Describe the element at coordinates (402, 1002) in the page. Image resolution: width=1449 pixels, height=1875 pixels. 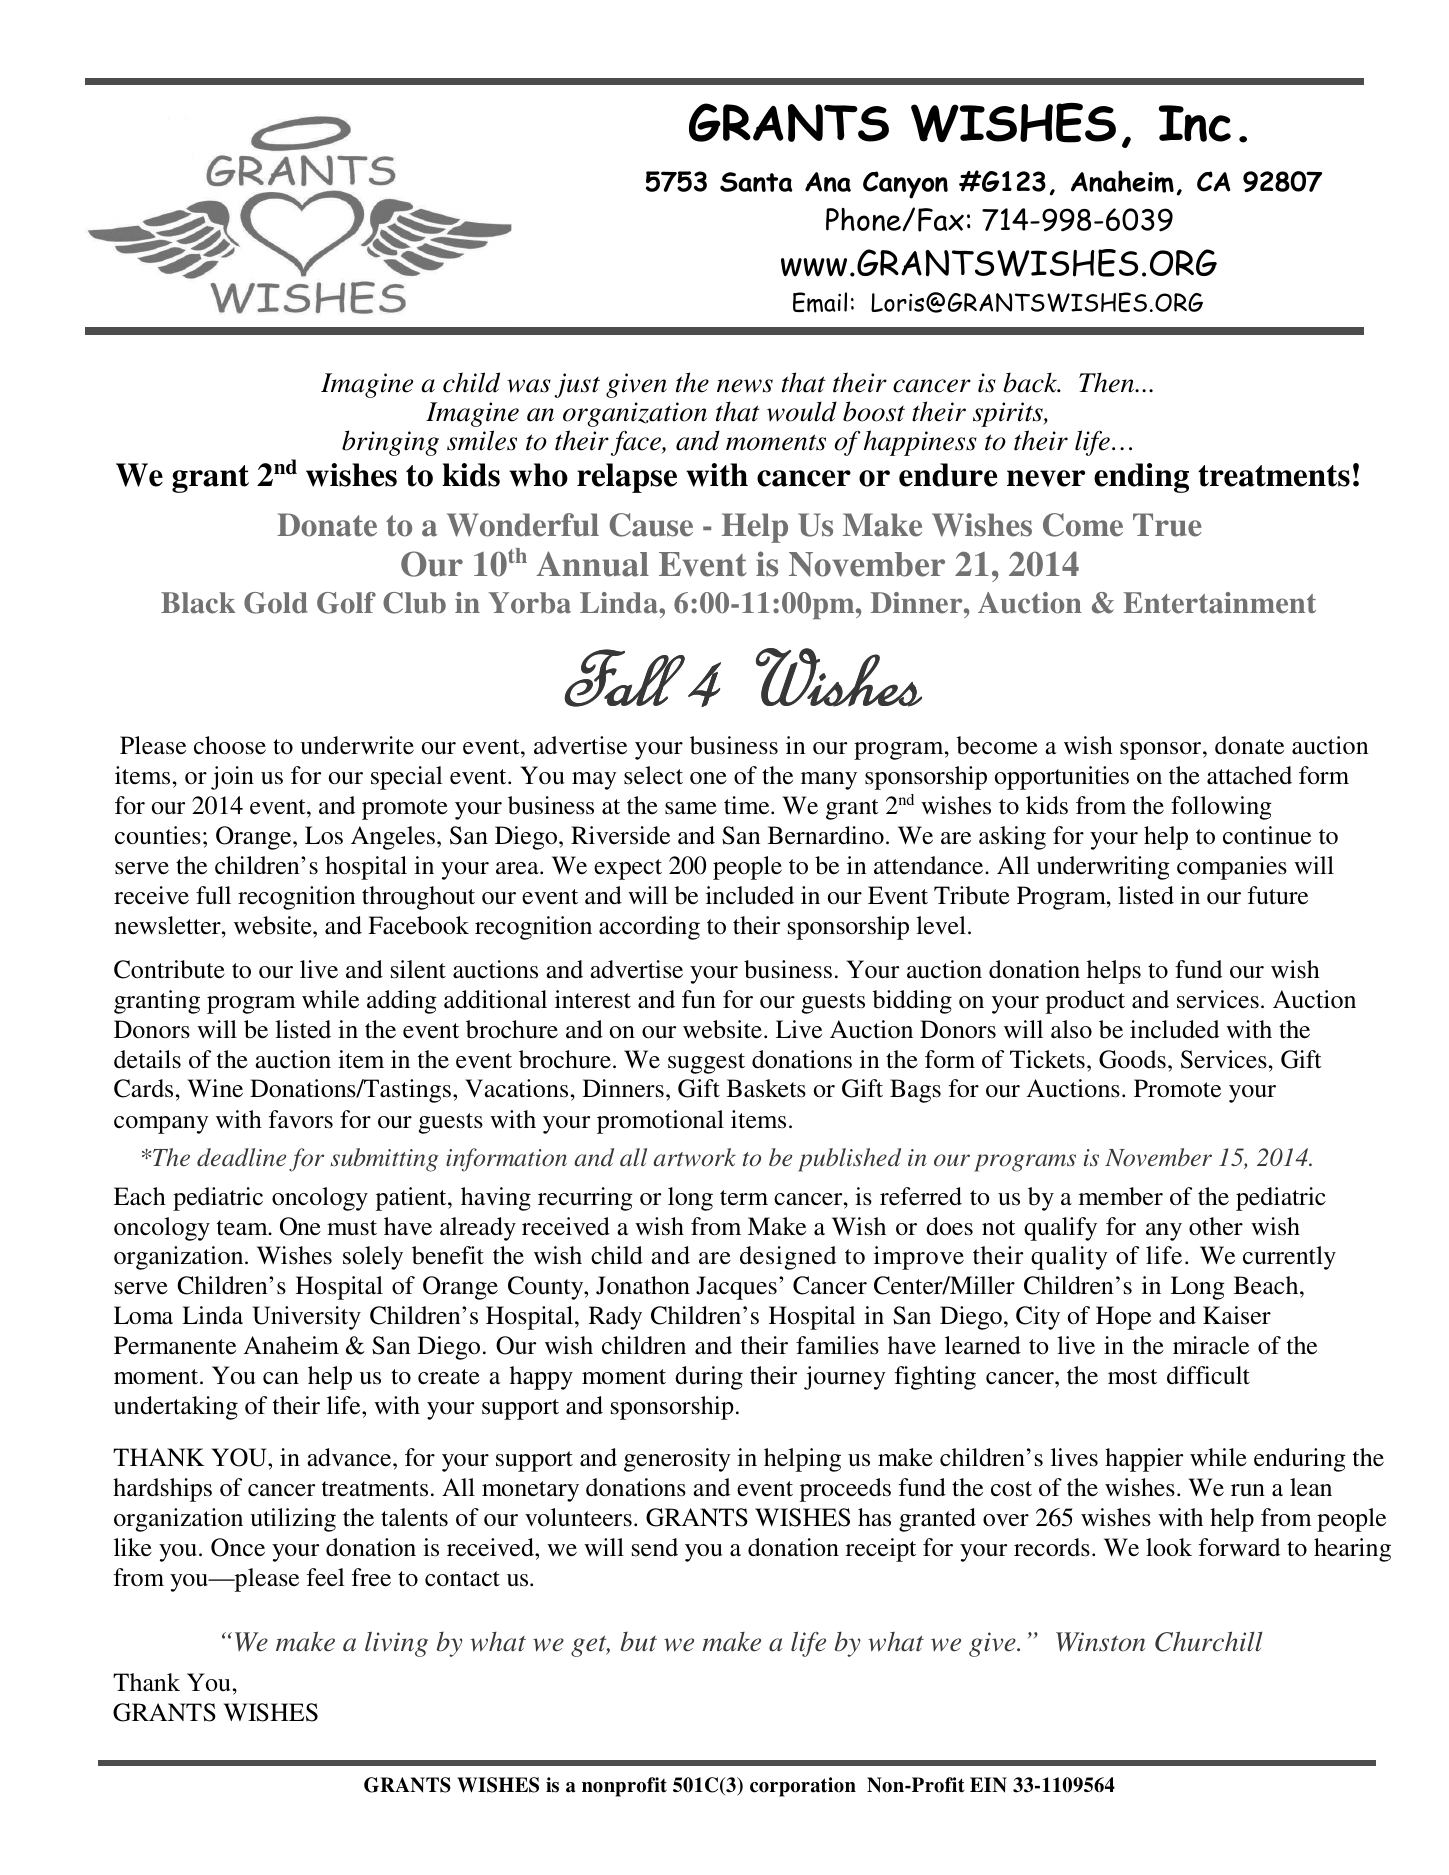
I see `adding` at that location.
